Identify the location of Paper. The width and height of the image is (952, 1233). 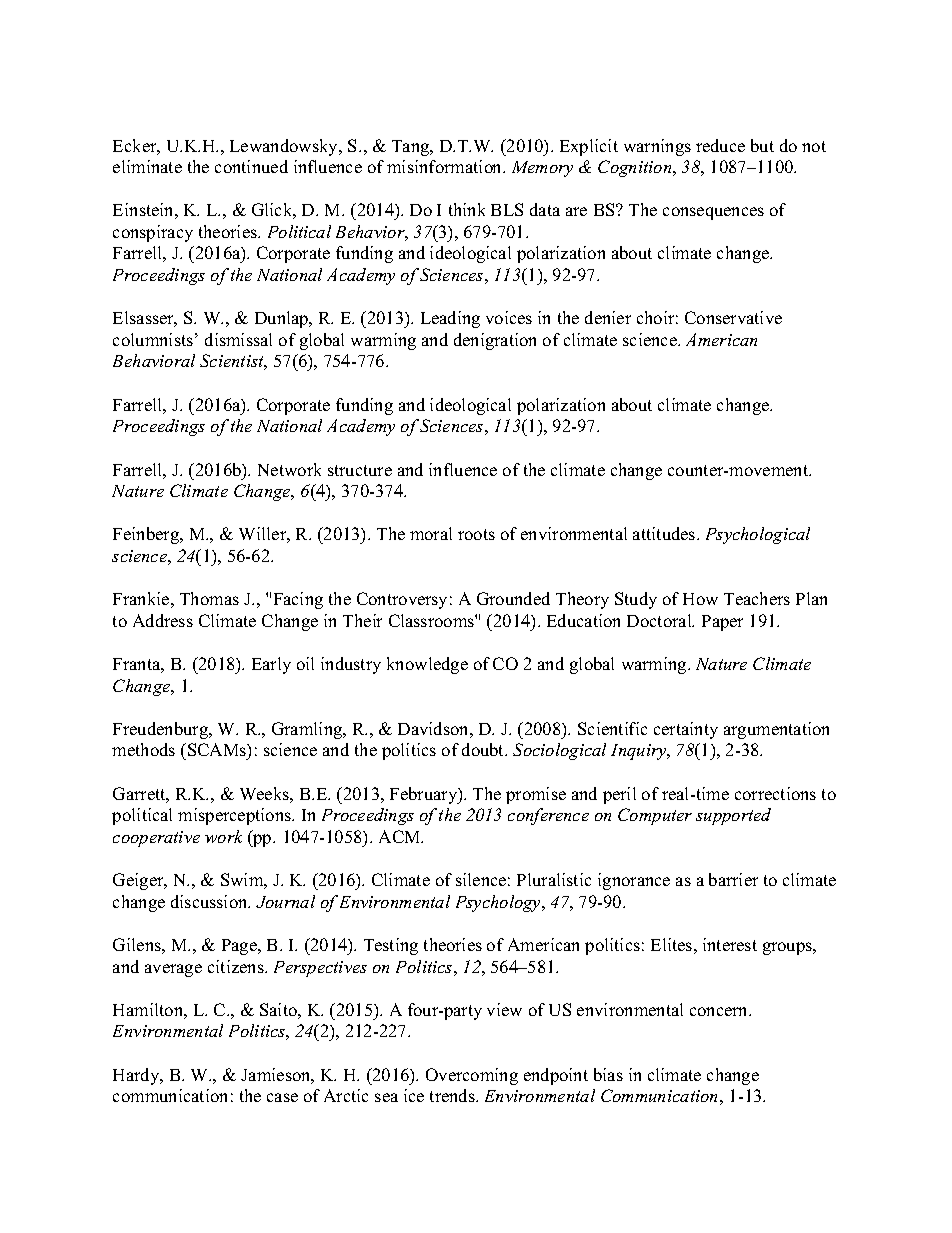
(722, 623).
